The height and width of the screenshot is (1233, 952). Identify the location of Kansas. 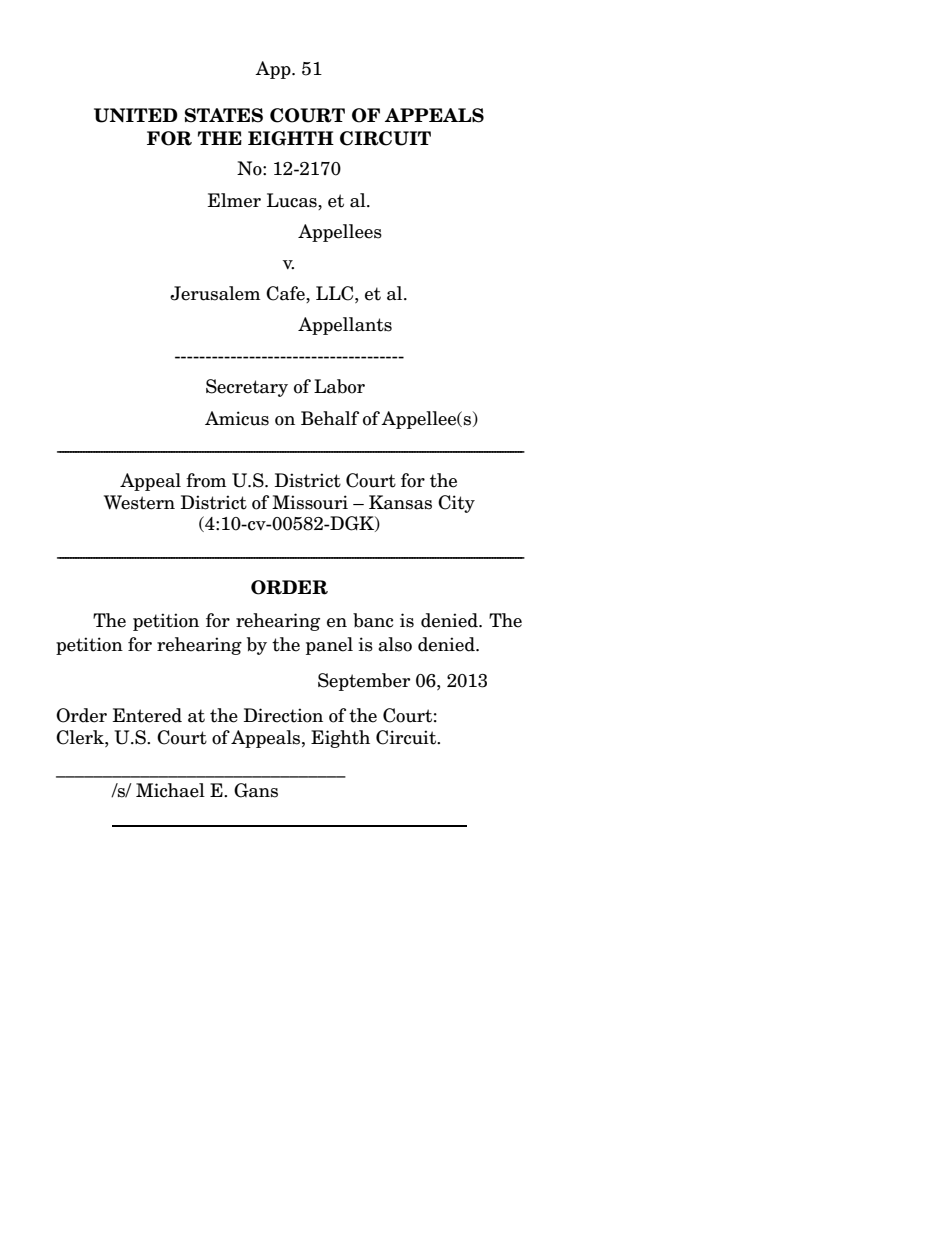
(400, 502).
